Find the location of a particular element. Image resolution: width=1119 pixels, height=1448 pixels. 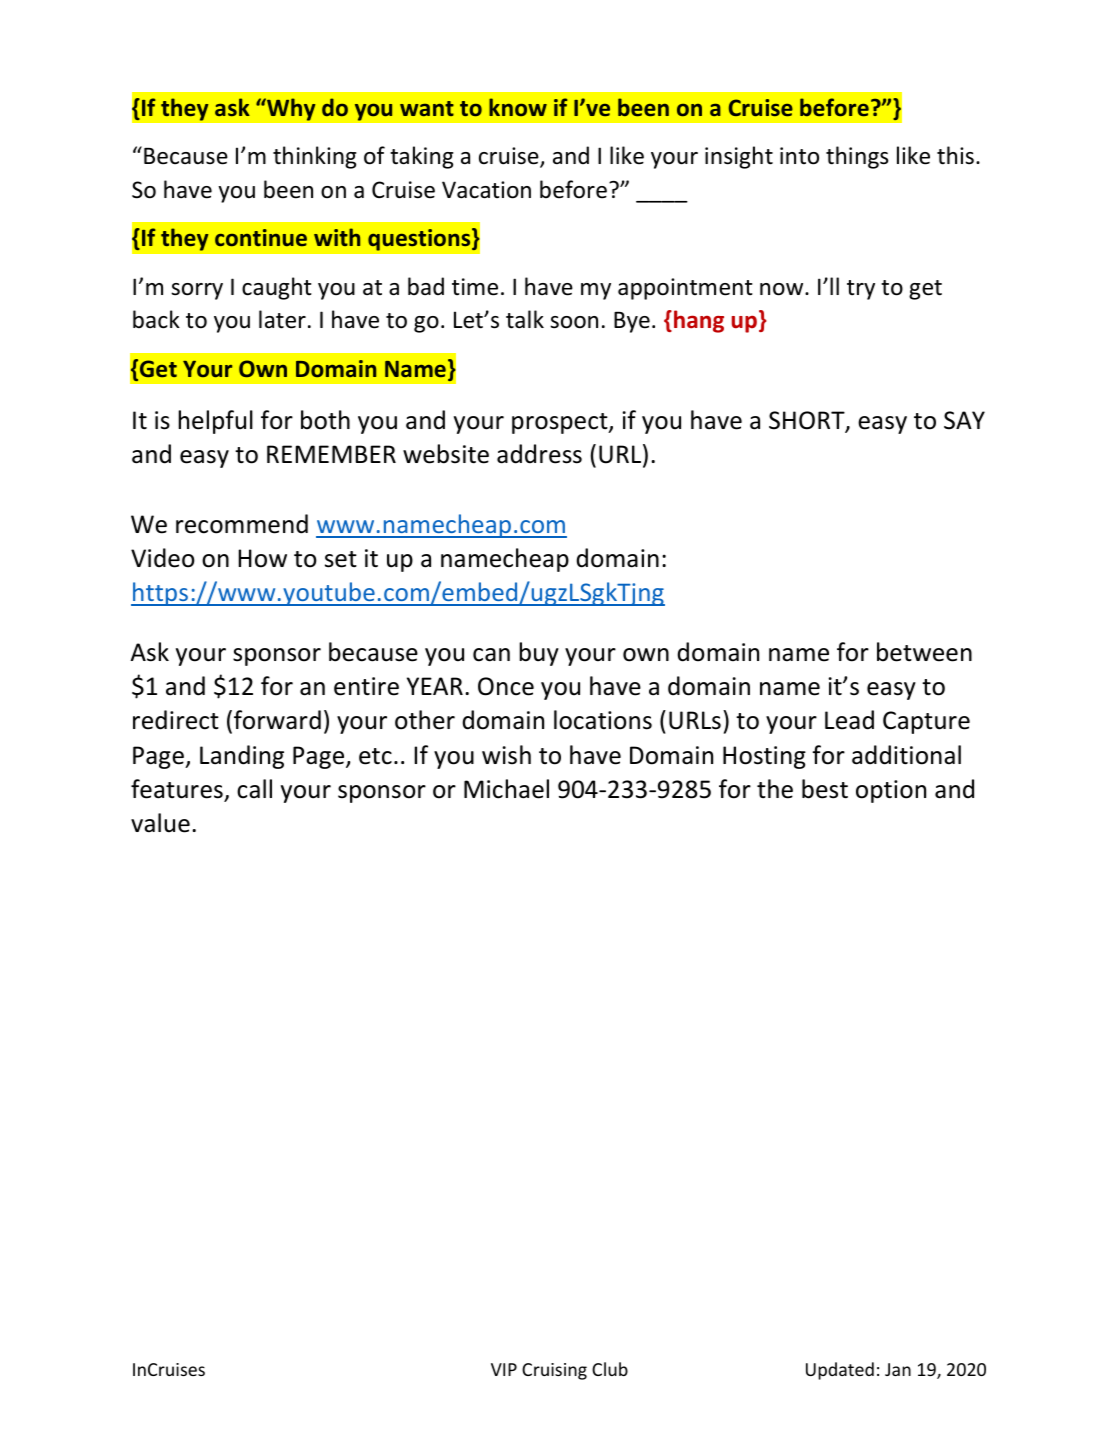

Cruising is located at coordinates (554, 1371).
